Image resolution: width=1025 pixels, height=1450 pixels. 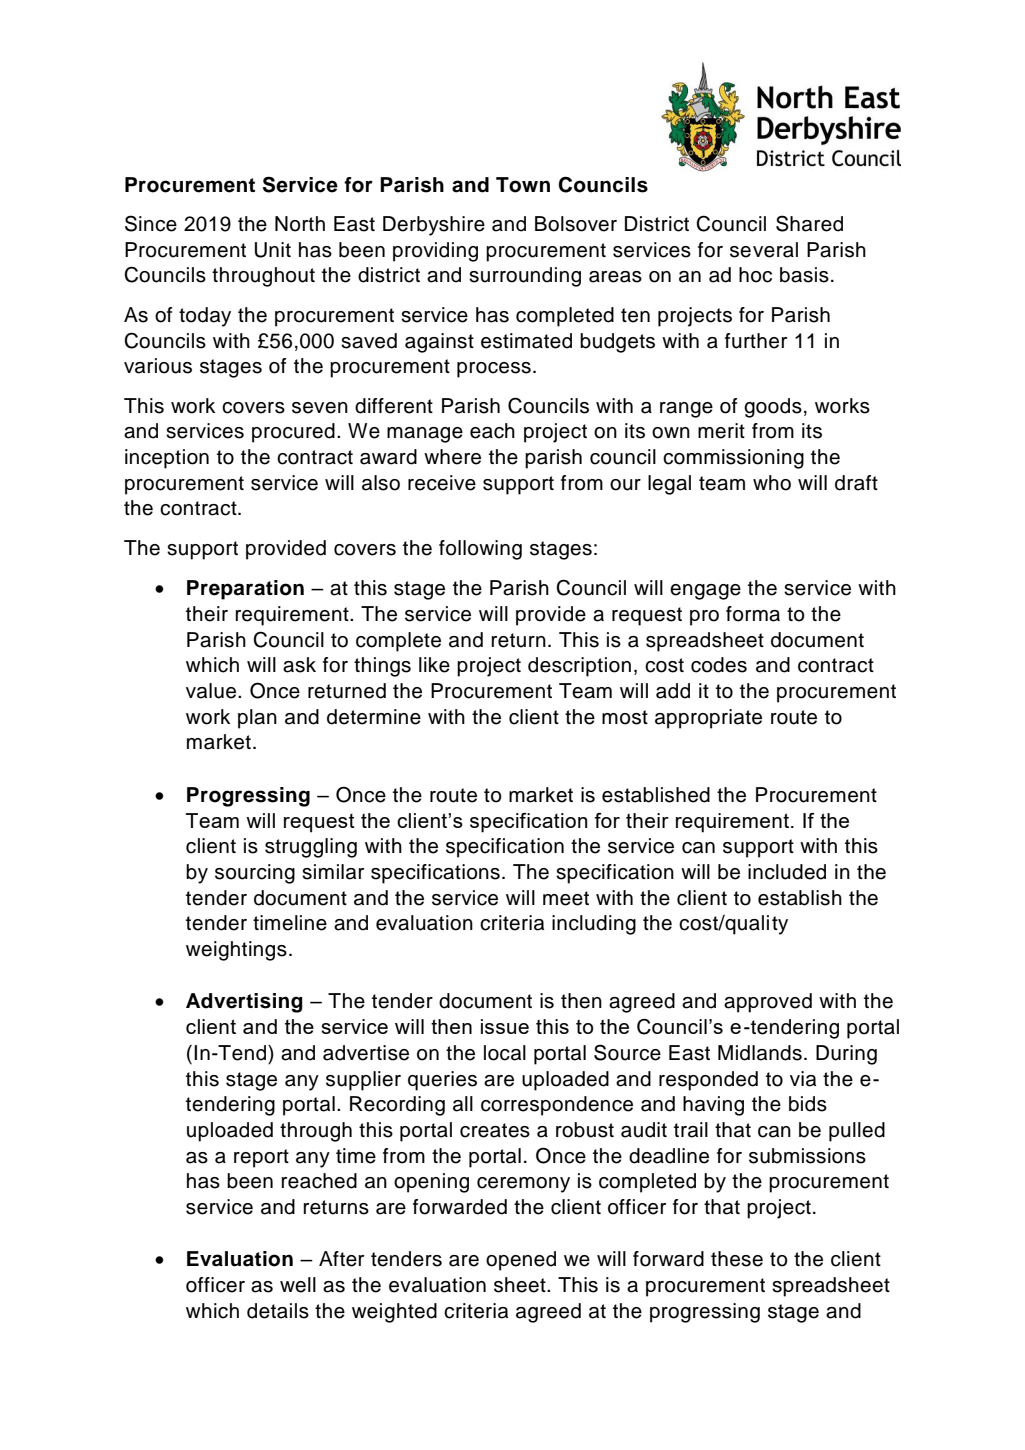 I want to click on sourcing, so click(x=255, y=874).
